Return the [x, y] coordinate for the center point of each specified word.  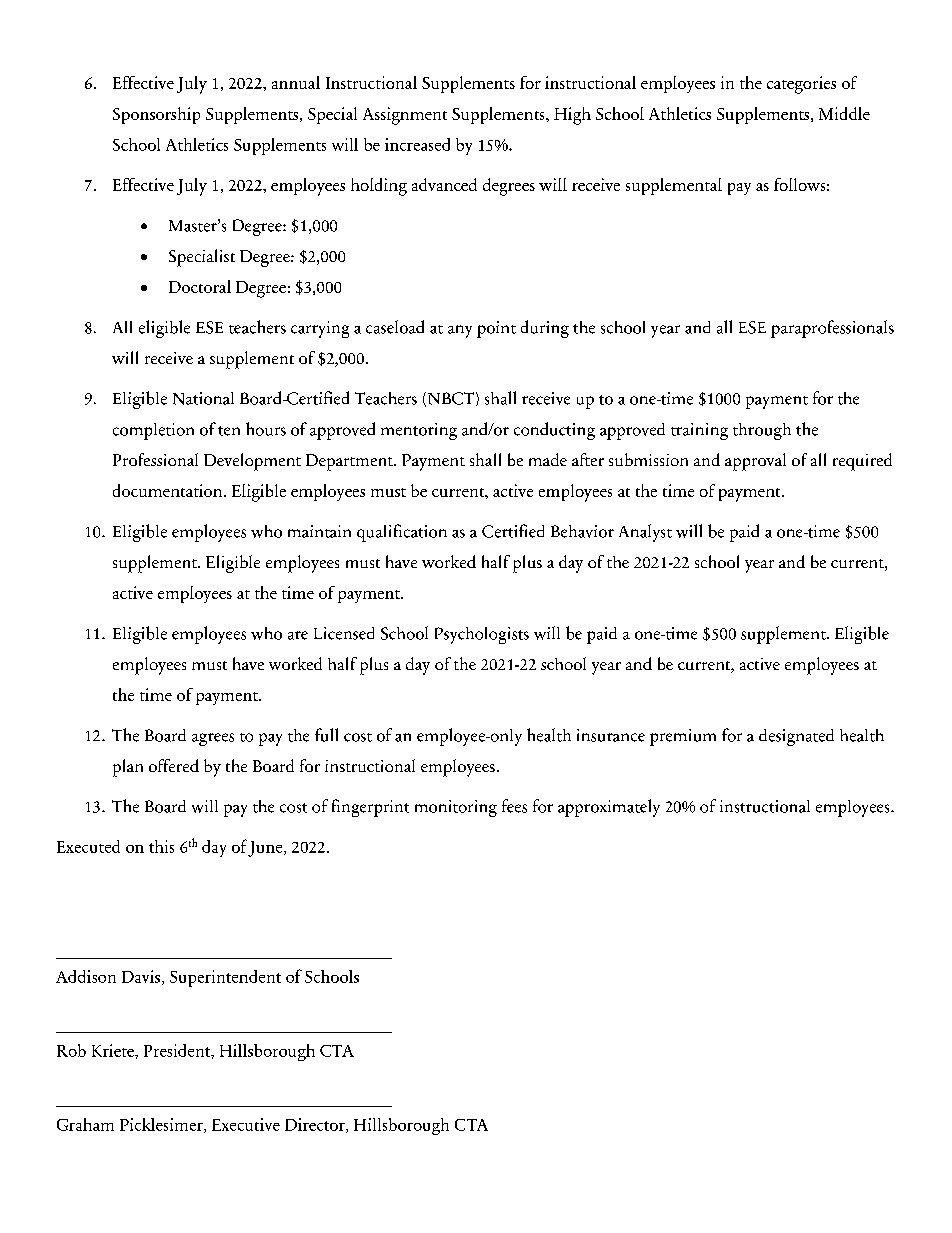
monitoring [456, 808]
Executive [246, 1124]
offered [174, 765]
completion [153, 431]
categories [801, 85]
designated [796, 737]
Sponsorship [156, 115]
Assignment [405, 116]
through [762, 431]
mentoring [419, 431]
